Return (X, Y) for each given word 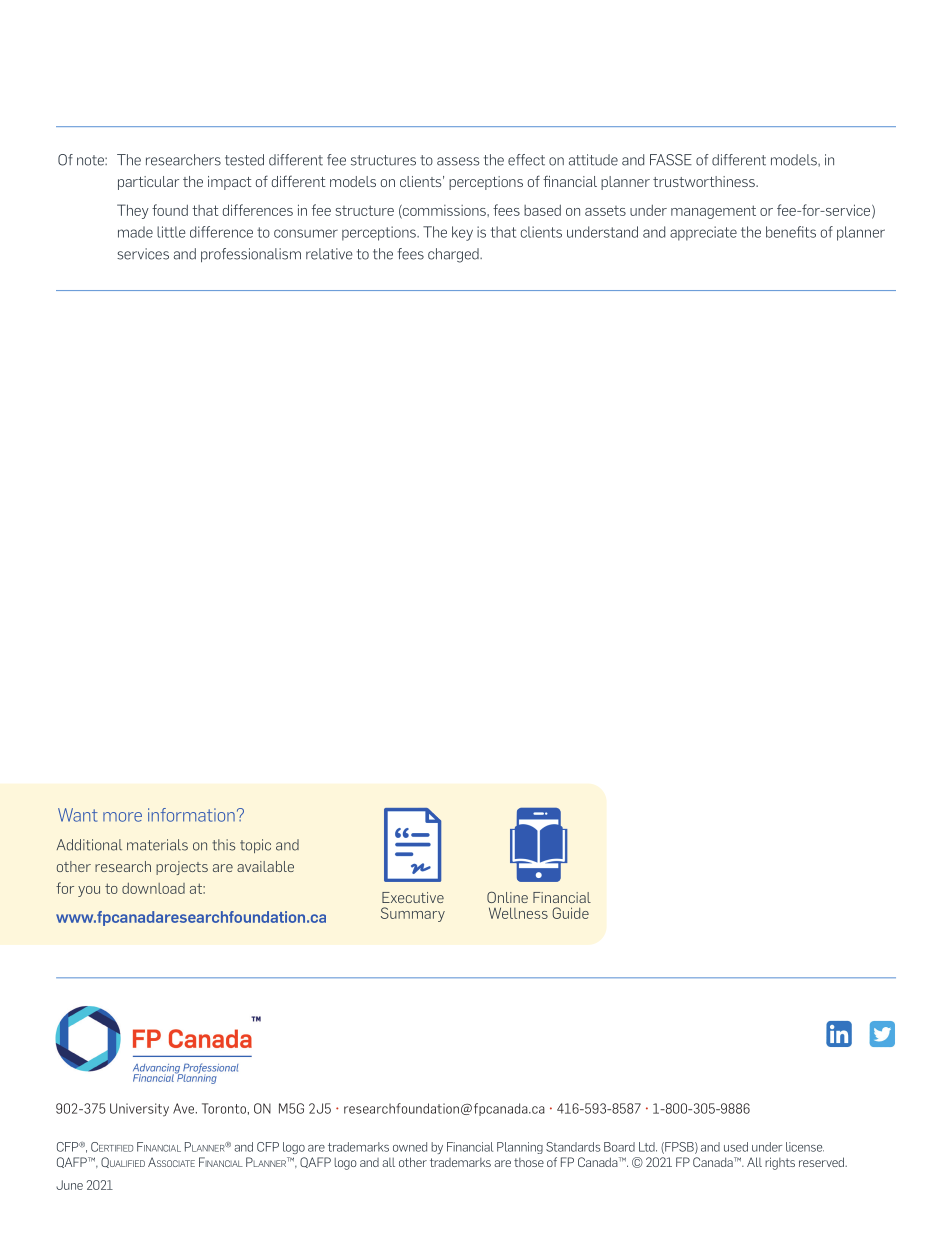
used (736, 1147)
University (139, 1109)
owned (410, 1147)
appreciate (703, 233)
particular (148, 183)
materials (157, 845)
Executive (413, 897)
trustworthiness (705, 181)
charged (454, 255)
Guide (571, 913)
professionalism (251, 255)
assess (458, 161)
